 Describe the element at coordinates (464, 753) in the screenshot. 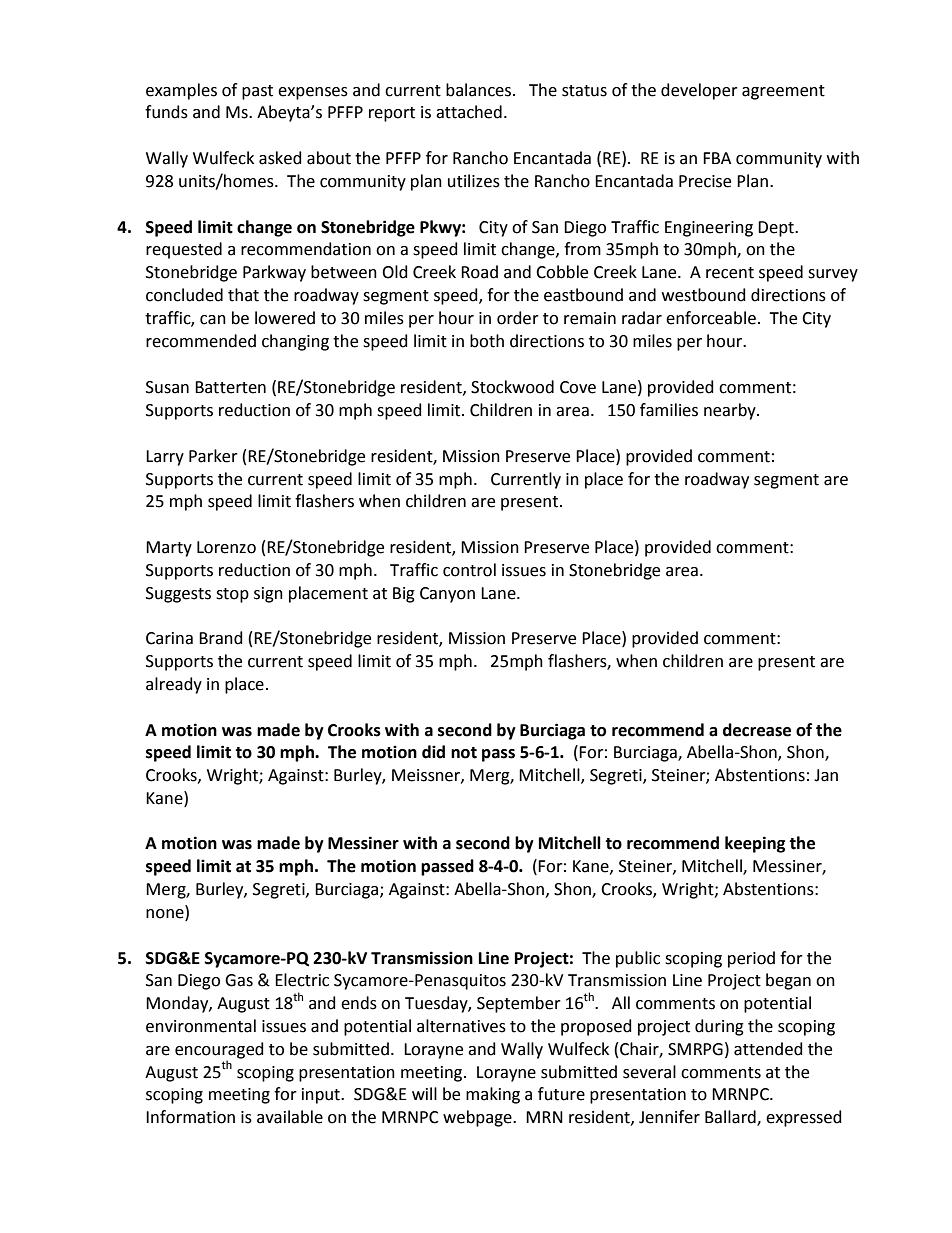

I see `not` at that location.
